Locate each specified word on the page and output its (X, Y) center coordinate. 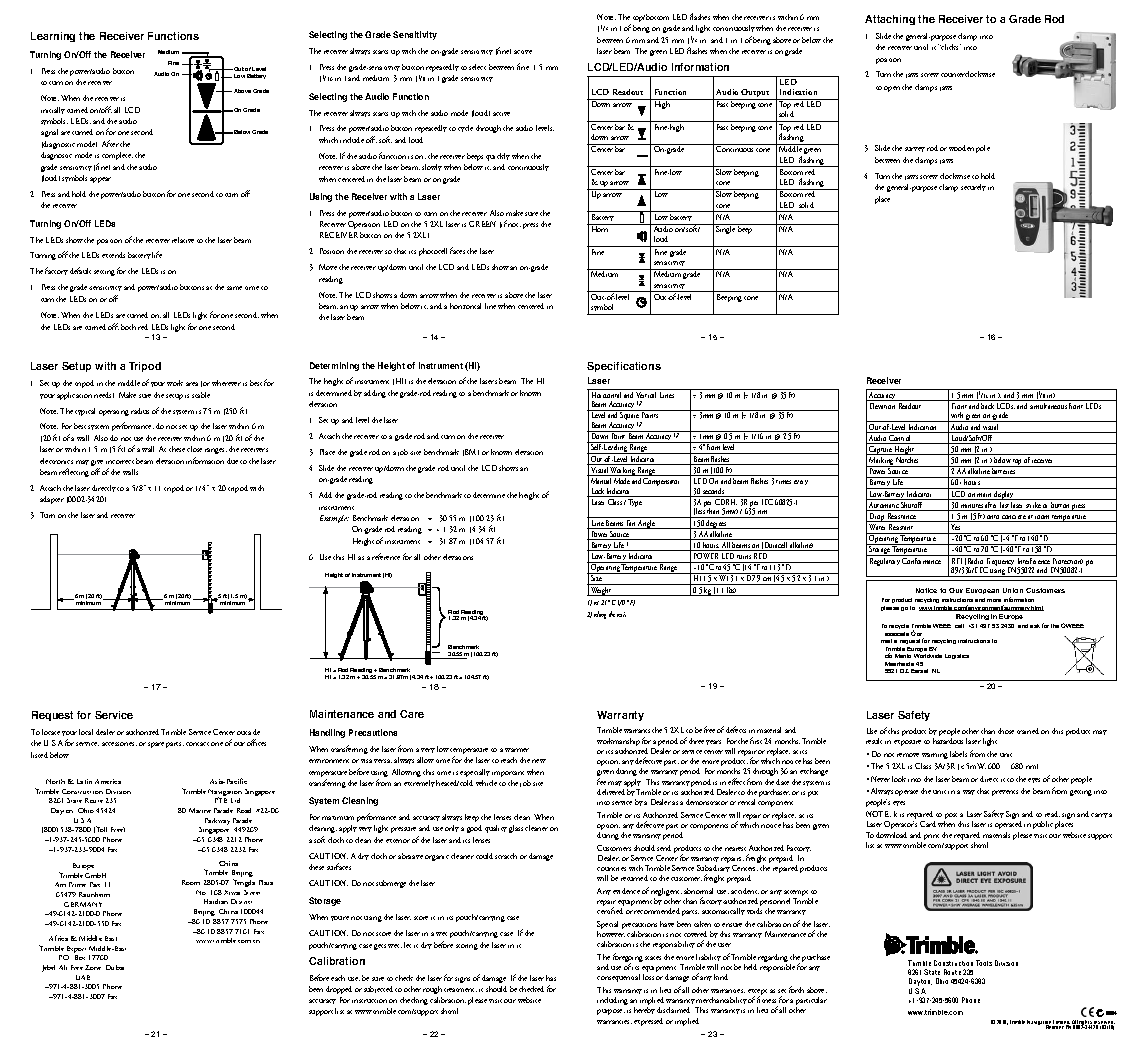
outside (248, 732)
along (600, 615)
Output (756, 94)
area (192, 384)
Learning (53, 37)
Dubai (115, 967)
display (1004, 494)
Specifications (624, 367)
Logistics (957, 656)
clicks (950, 47)
